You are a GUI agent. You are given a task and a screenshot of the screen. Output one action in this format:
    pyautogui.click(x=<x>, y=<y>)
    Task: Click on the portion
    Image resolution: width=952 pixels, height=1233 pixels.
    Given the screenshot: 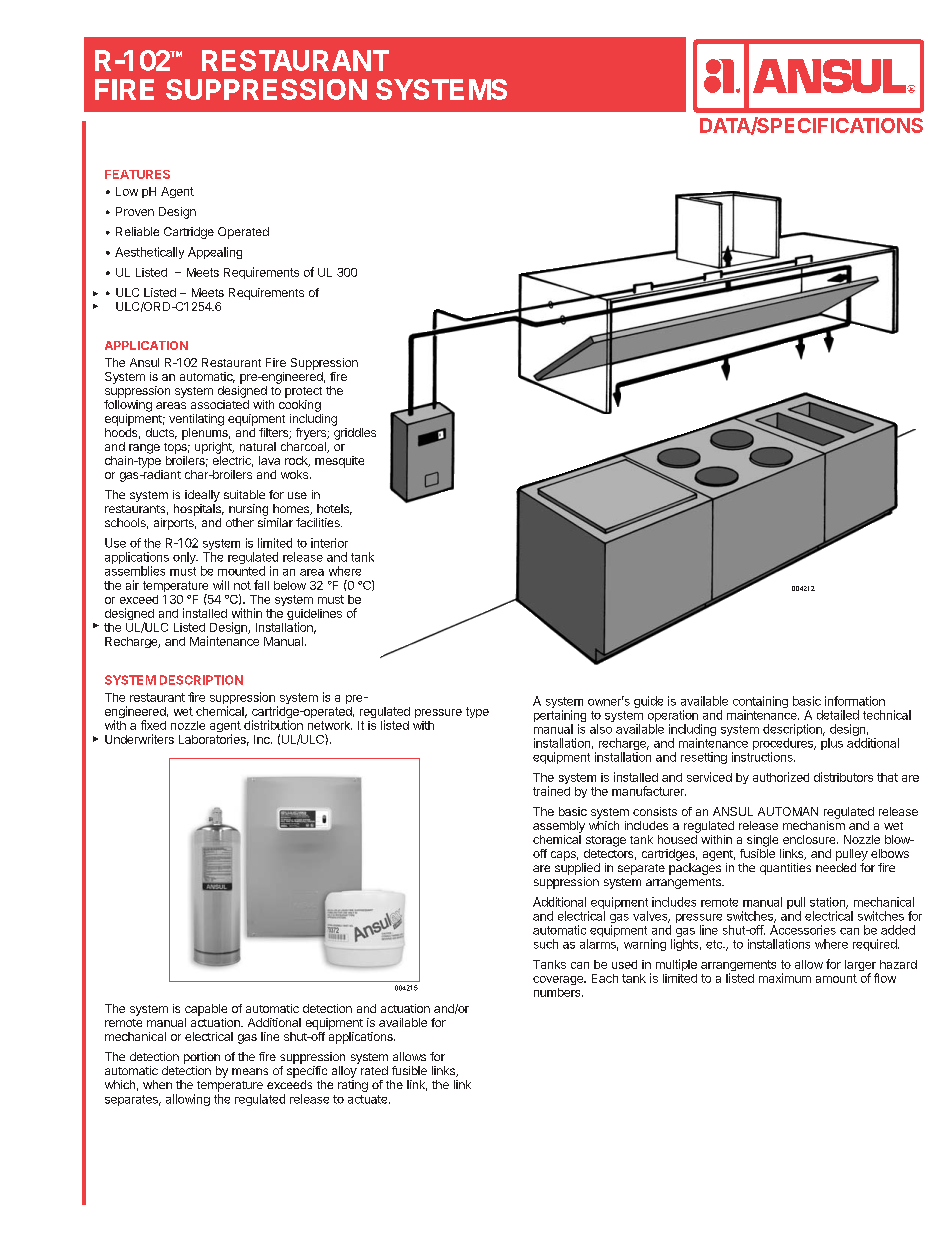 What is the action you would take?
    pyautogui.click(x=202, y=1058)
